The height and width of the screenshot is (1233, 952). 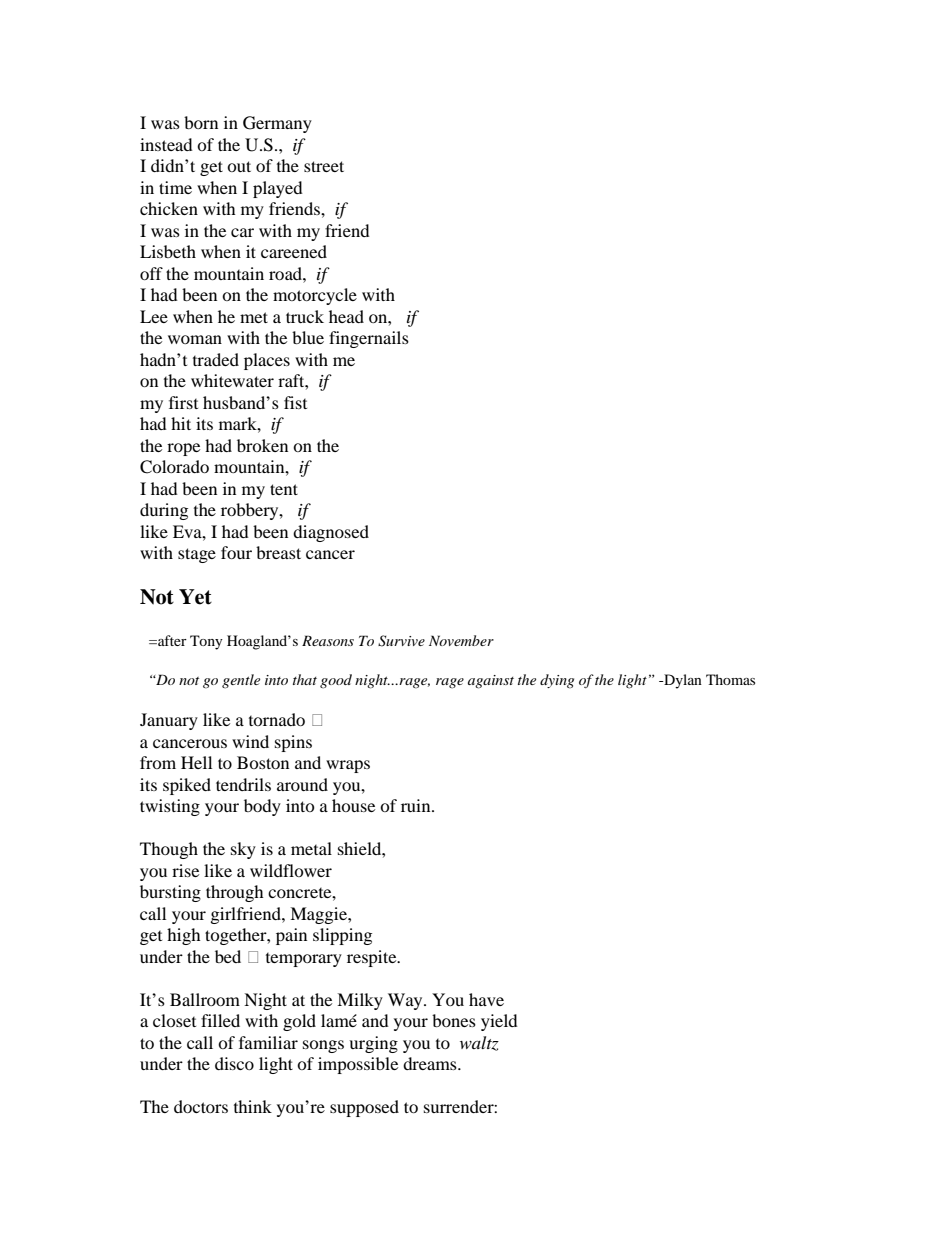 What do you see at coordinates (239, 166) in the screenshot?
I see `out` at bounding box center [239, 166].
